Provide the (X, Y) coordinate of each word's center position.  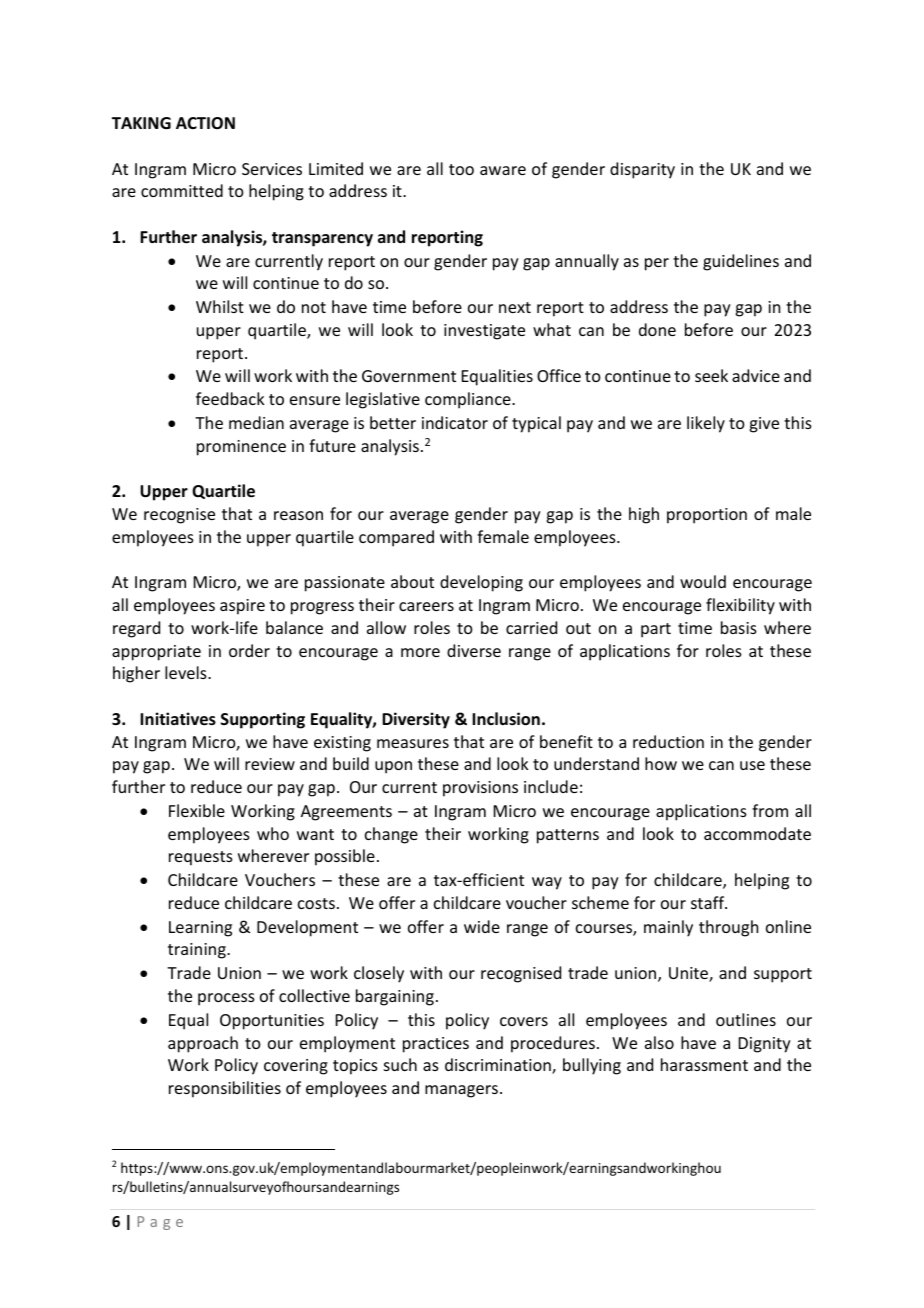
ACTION (205, 123)
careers (426, 606)
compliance (469, 400)
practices (436, 1045)
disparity (642, 170)
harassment (704, 1064)
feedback (230, 398)
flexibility (740, 606)
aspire (242, 607)
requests (201, 858)
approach (203, 1044)
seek (711, 375)
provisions (480, 789)
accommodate (757, 833)
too (461, 169)
